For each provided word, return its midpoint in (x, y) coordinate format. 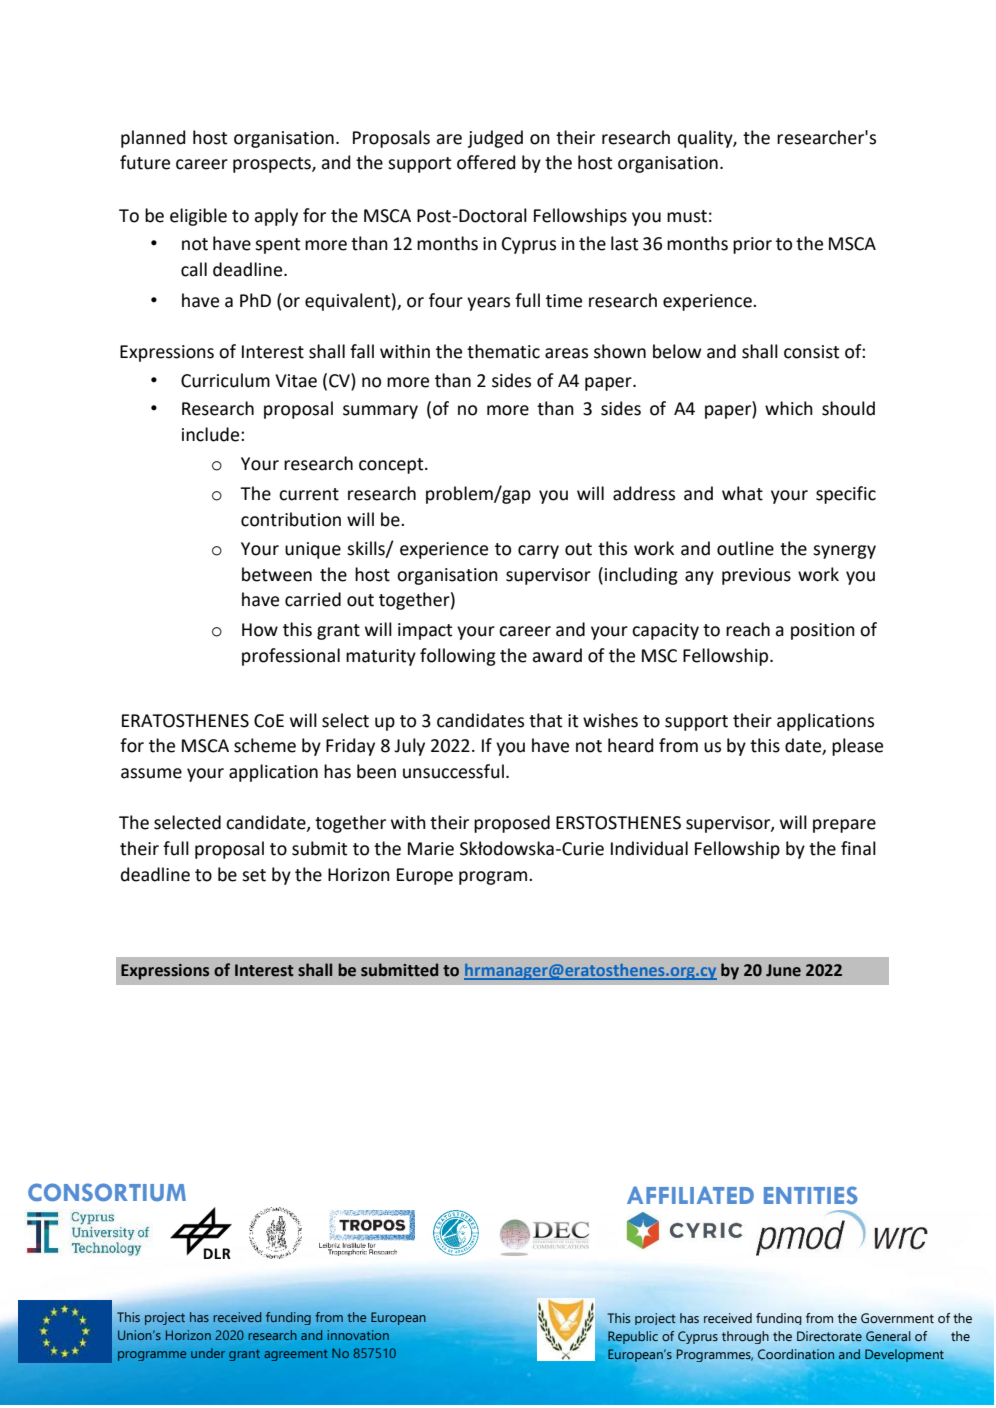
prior (752, 245)
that (545, 720)
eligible (198, 217)
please (857, 747)
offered (486, 162)
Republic (633, 1337)
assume (151, 773)
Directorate (829, 1336)
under (208, 1353)
